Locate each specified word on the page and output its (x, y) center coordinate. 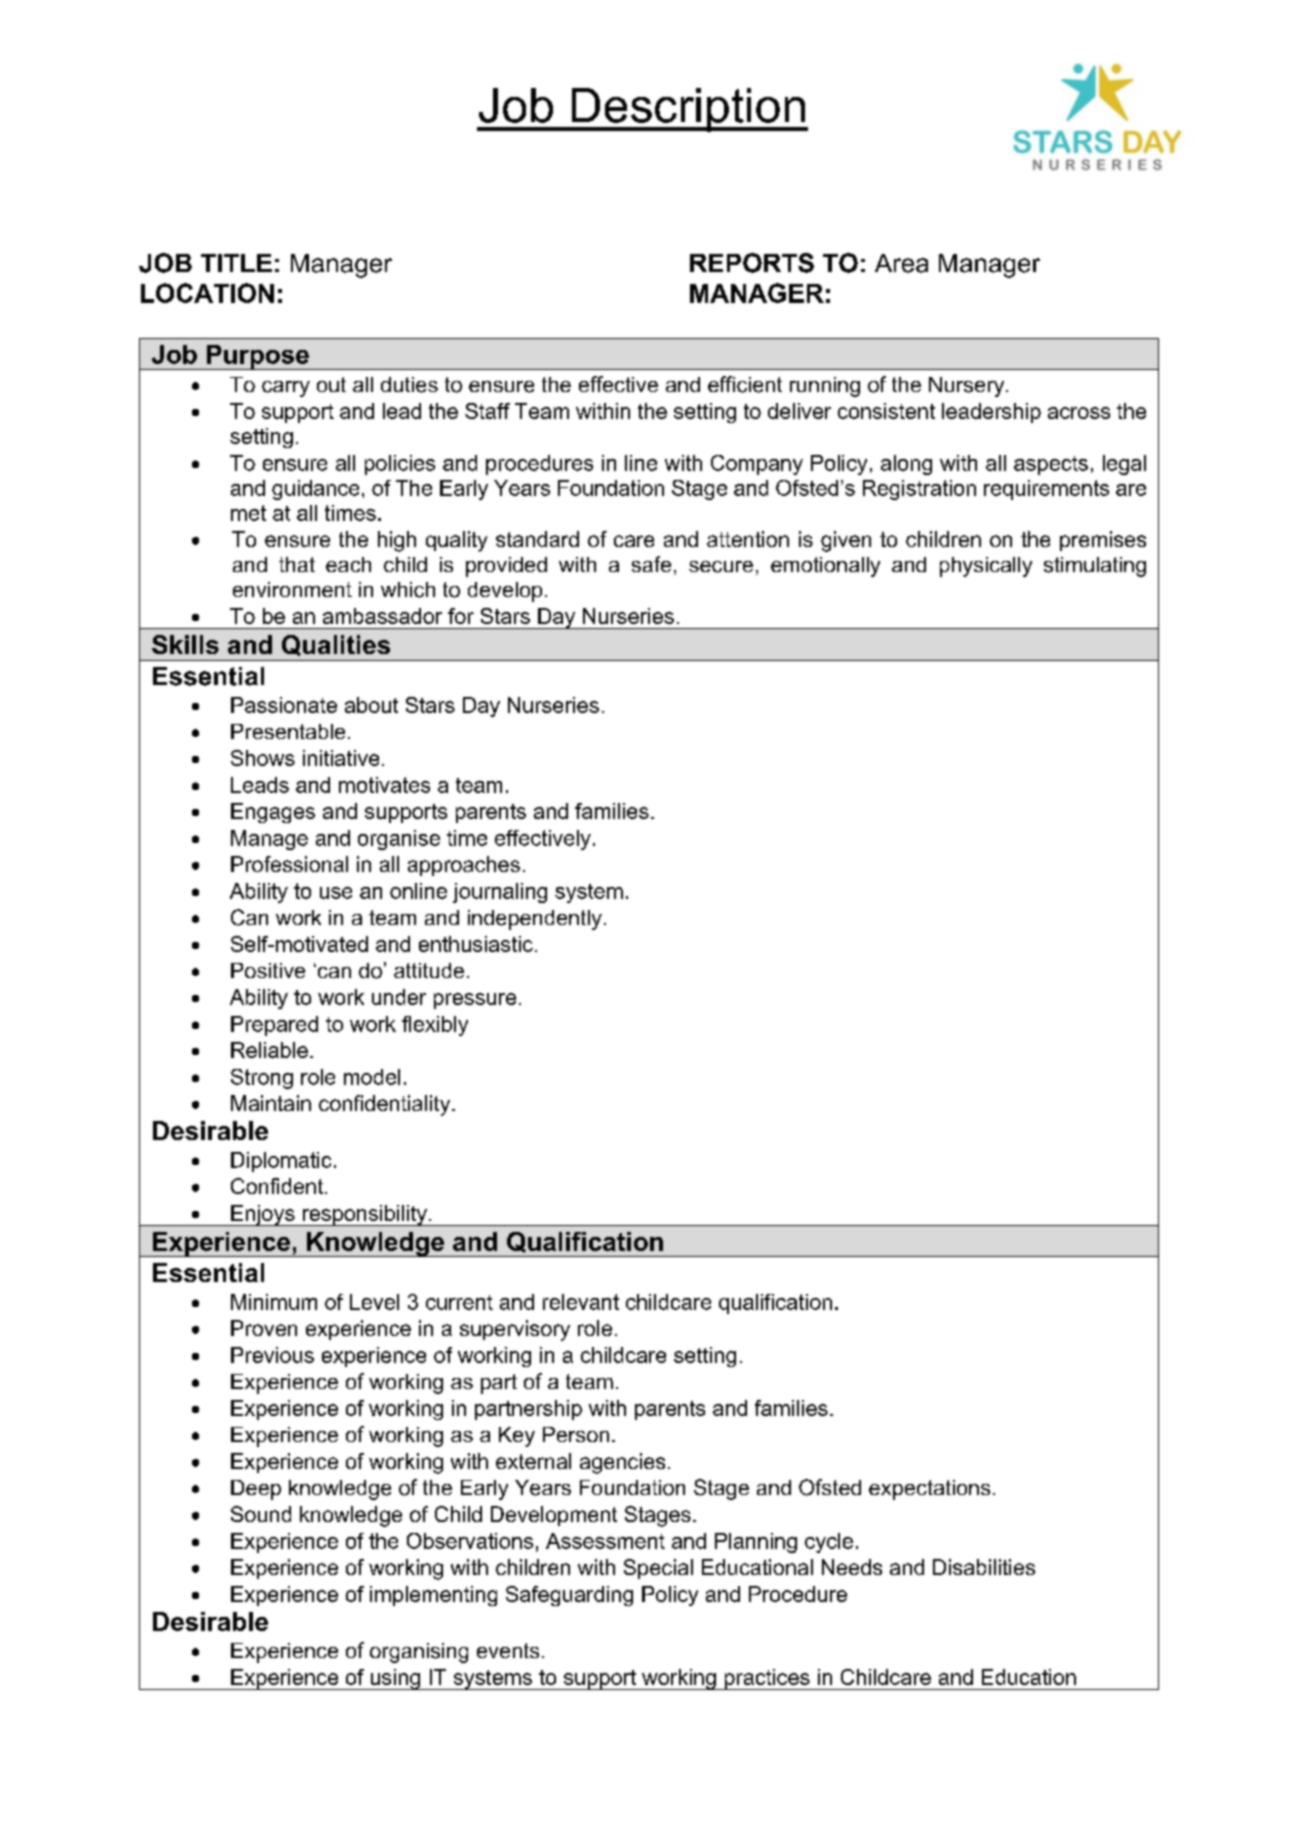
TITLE (236, 263)
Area (901, 263)
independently (535, 920)
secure (721, 567)
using (395, 1679)
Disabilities (984, 1567)
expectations (929, 1490)
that (297, 564)
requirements (1046, 490)
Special (658, 1569)
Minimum (274, 1302)
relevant (581, 1302)
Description (688, 110)
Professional (289, 864)
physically (986, 567)
